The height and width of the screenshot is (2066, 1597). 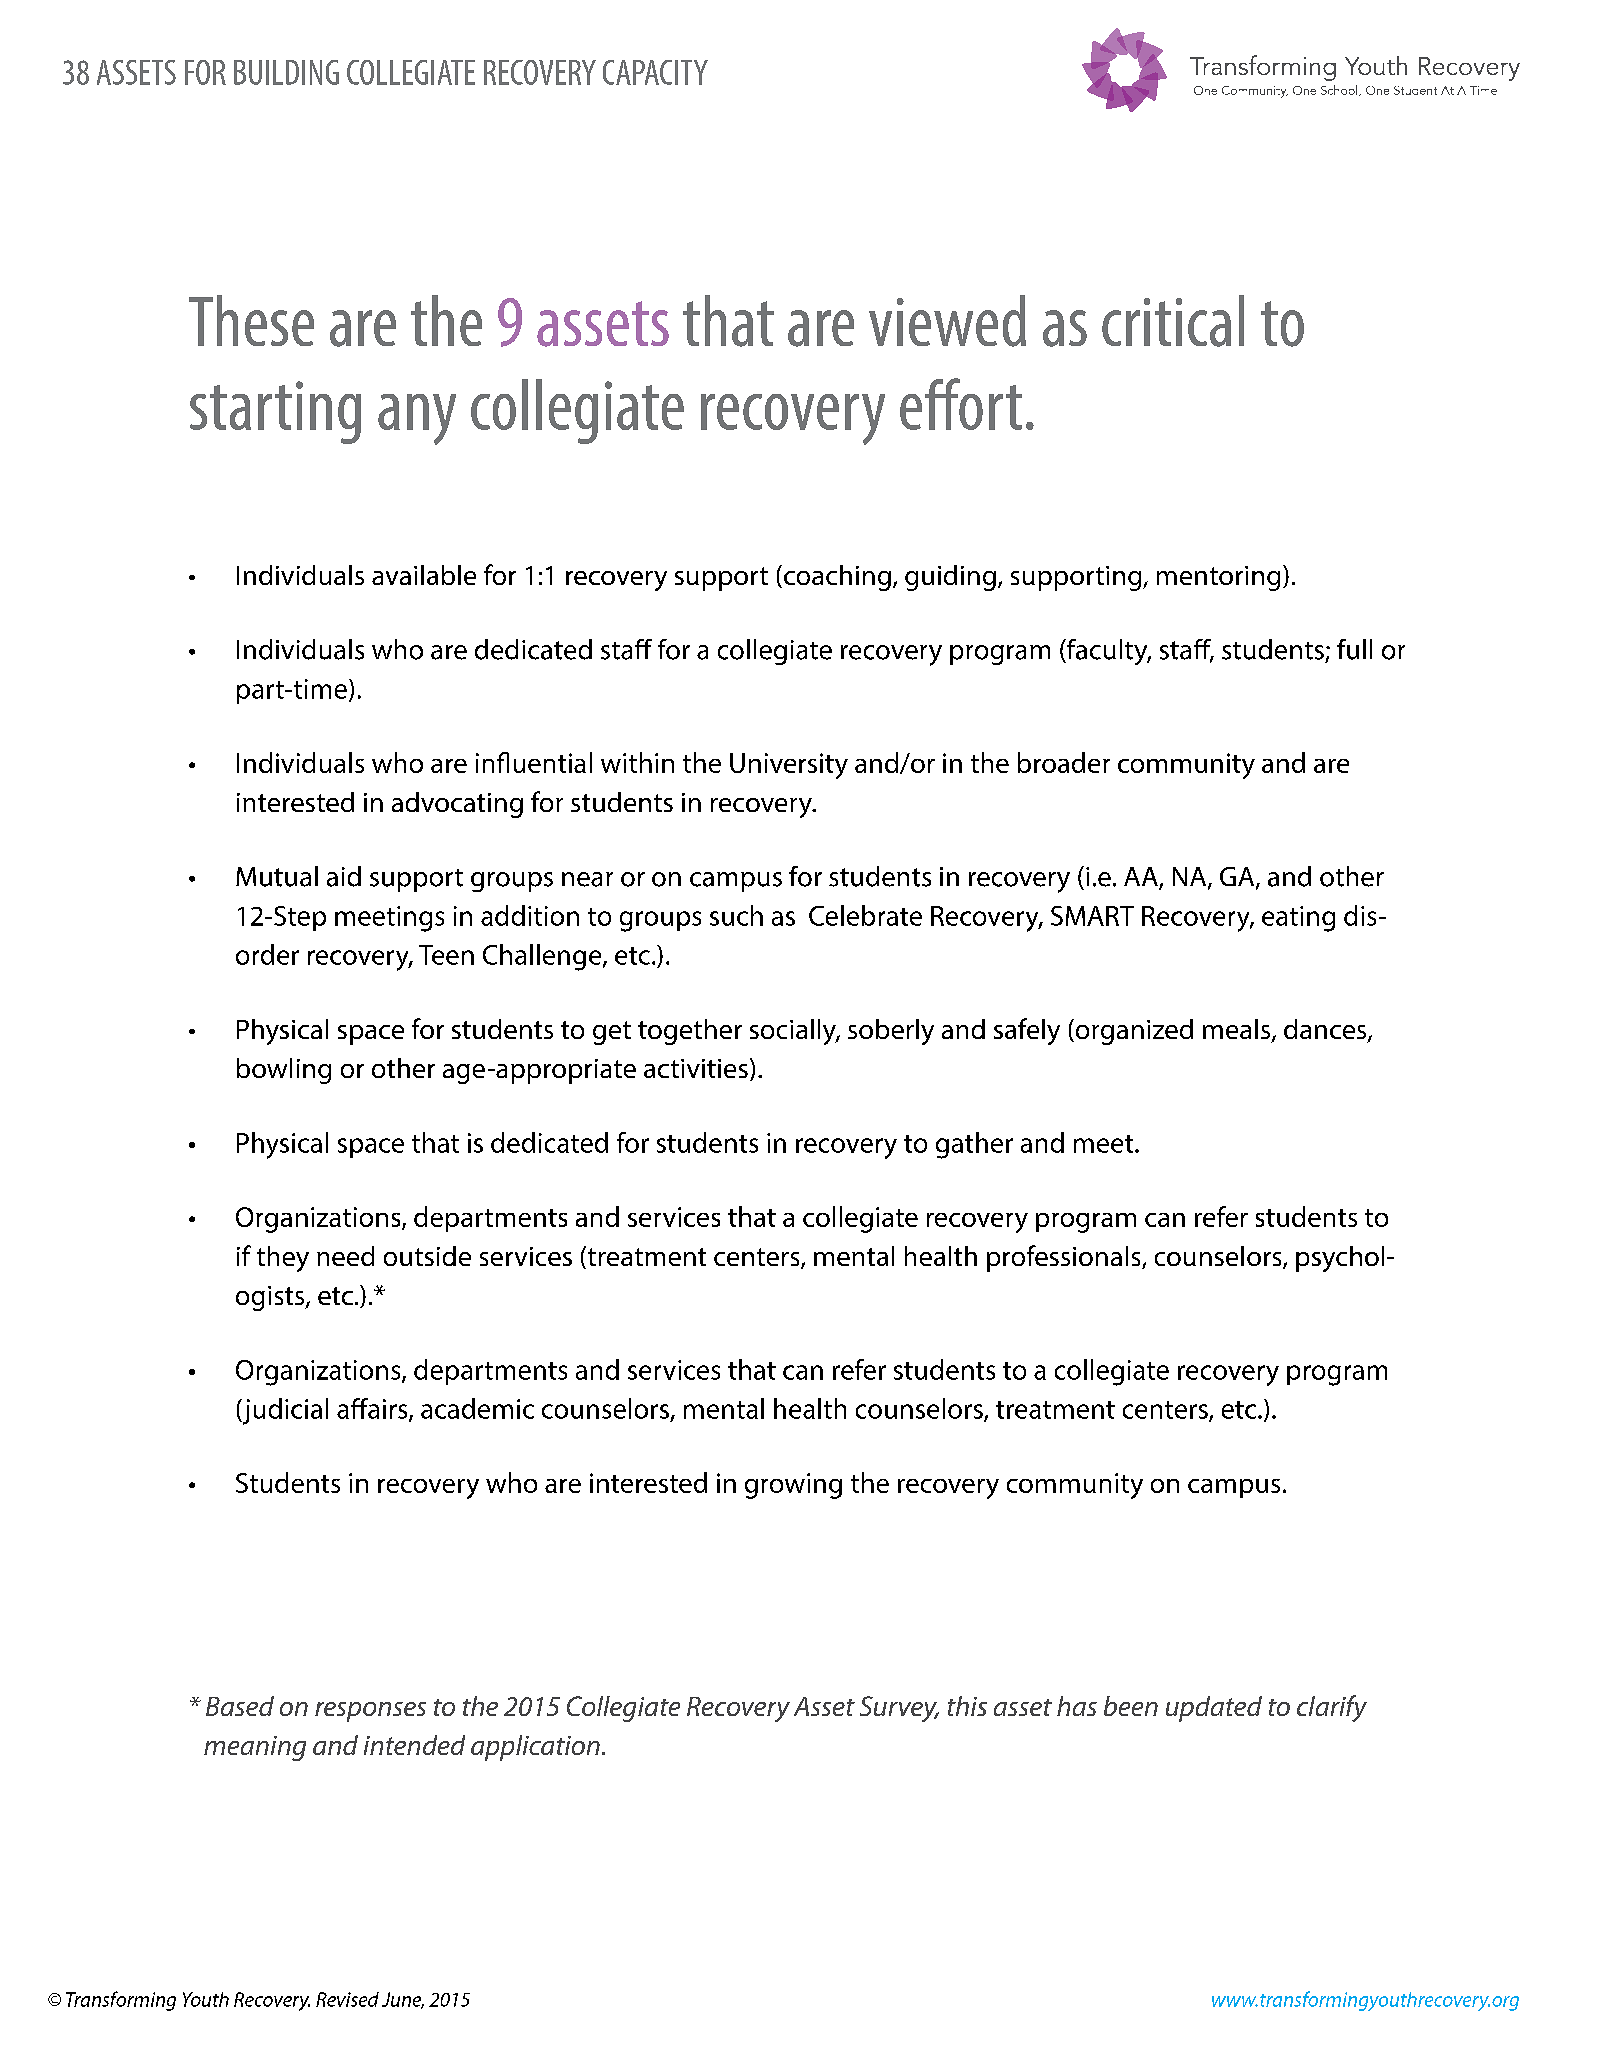 I want to click on Revised, so click(x=347, y=1999).
